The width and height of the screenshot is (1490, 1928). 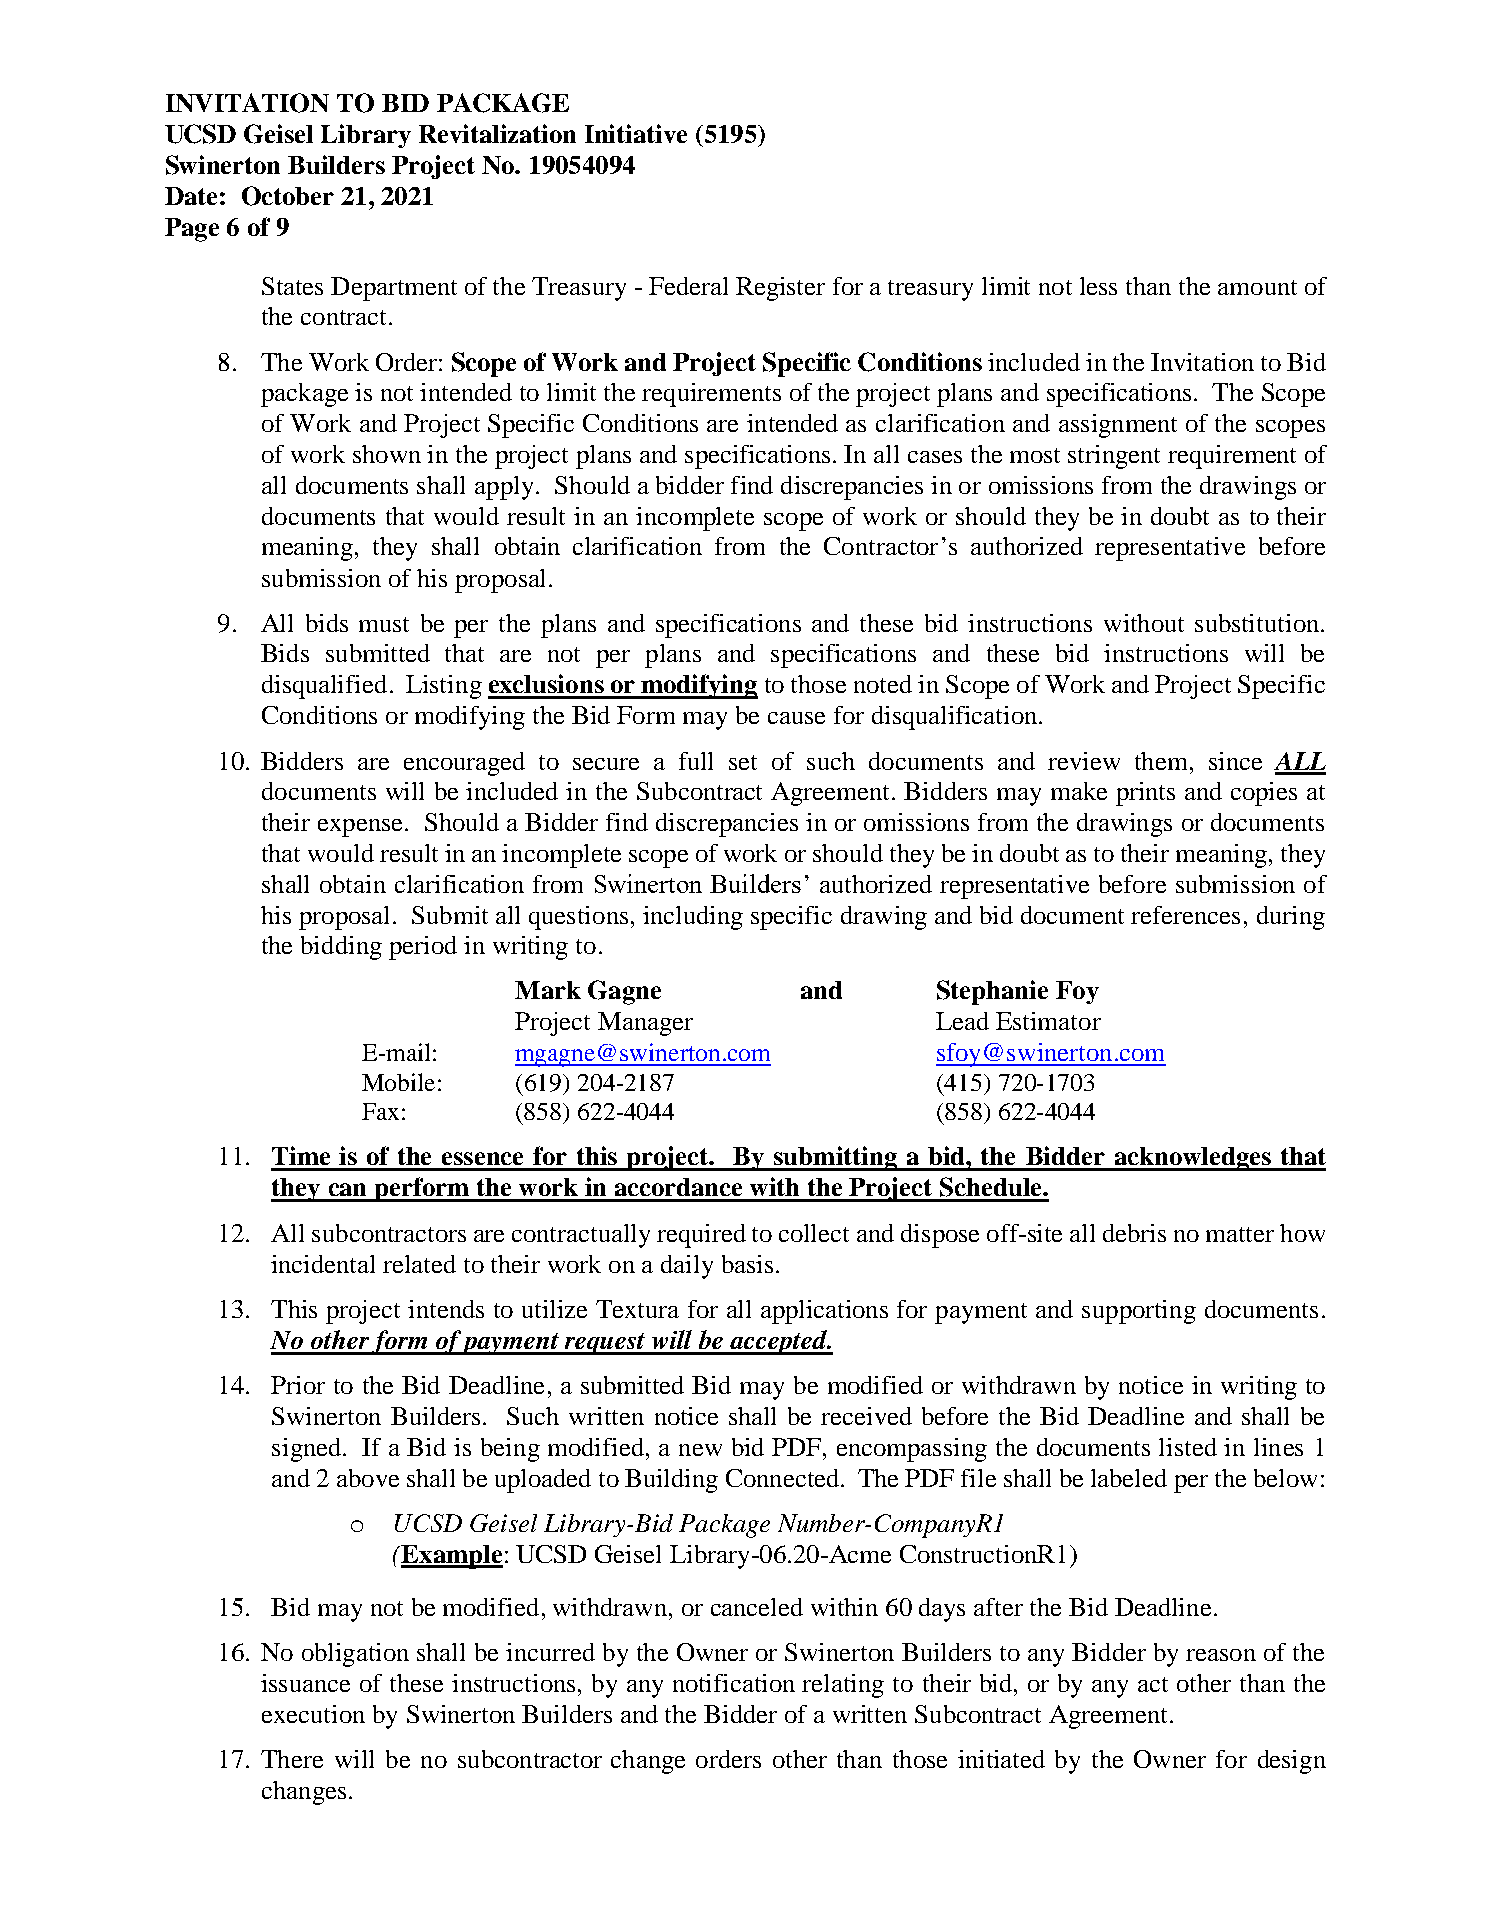 I want to click on reason, so click(x=1221, y=1655).
